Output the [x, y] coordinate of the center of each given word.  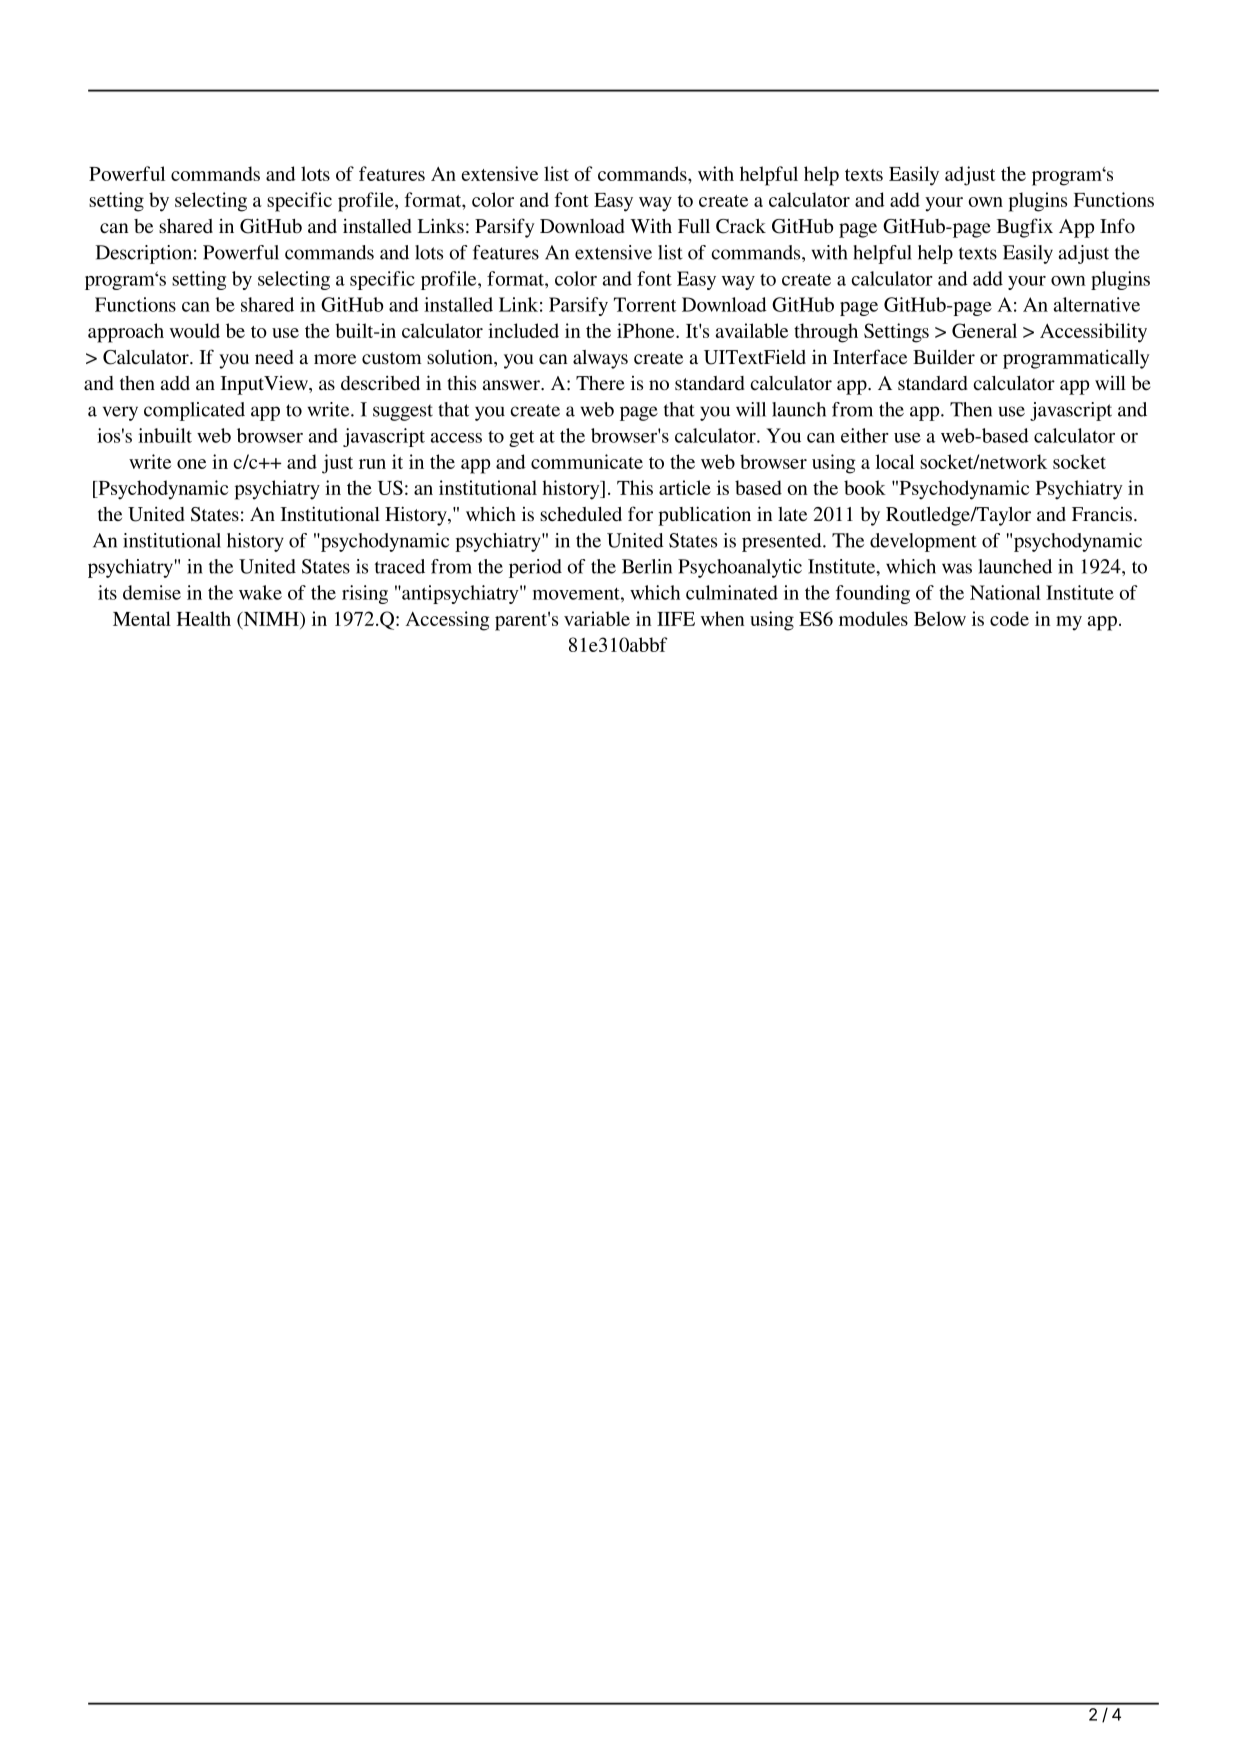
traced [400, 566]
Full [694, 226]
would [195, 330]
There [600, 383]
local [894, 461]
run [372, 464]
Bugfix [1025, 228]
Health [204, 618]
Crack [741, 226]
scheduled [581, 514]
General [984, 330]
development [923, 542]
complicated [194, 411]
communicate [587, 461]
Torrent [645, 304]
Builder [944, 356]
